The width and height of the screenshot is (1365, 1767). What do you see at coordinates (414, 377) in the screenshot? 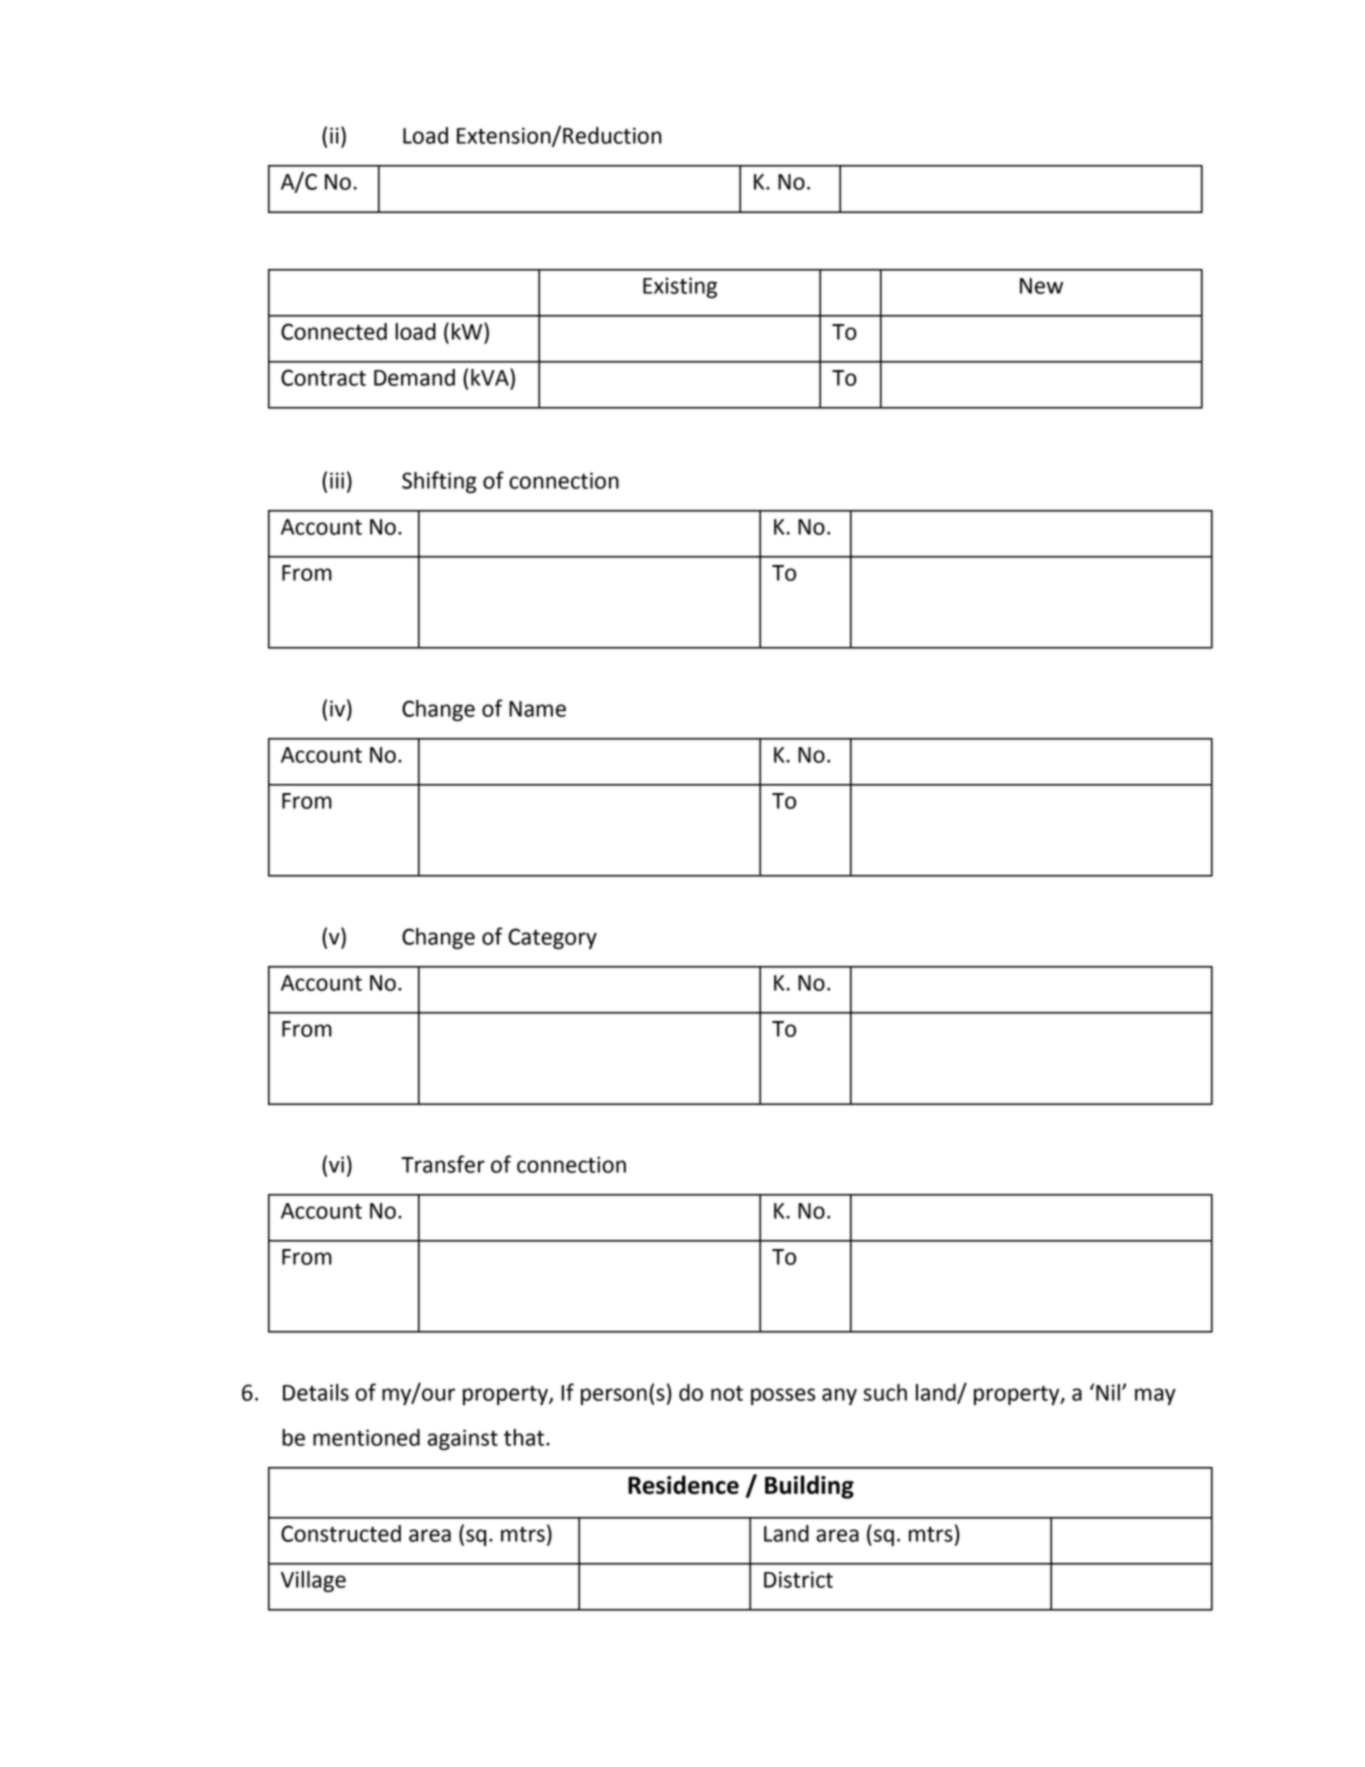
I see `Demand` at bounding box center [414, 377].
